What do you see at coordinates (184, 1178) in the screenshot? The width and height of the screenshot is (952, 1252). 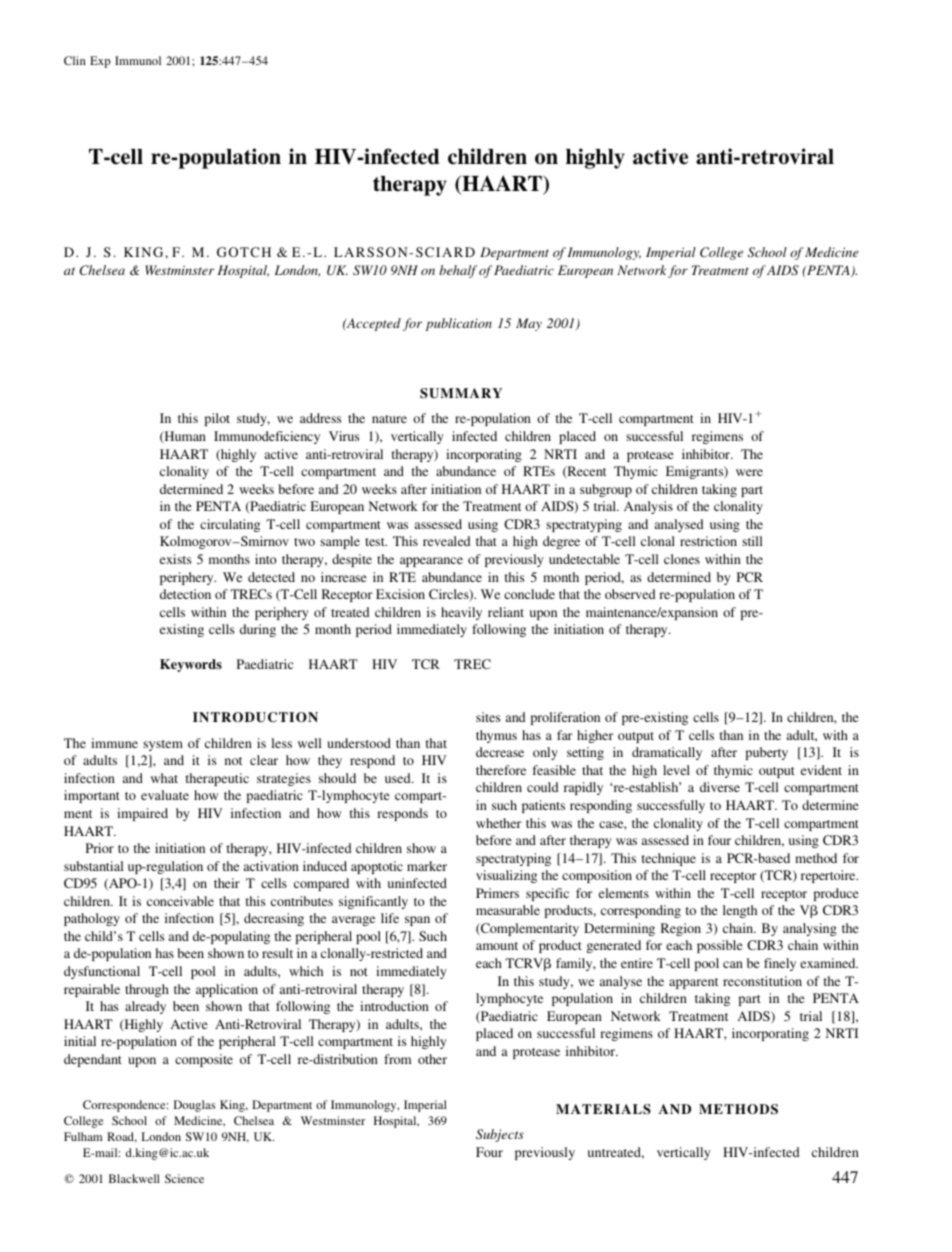 I see `Science` at bounding box center [184, 1178].
